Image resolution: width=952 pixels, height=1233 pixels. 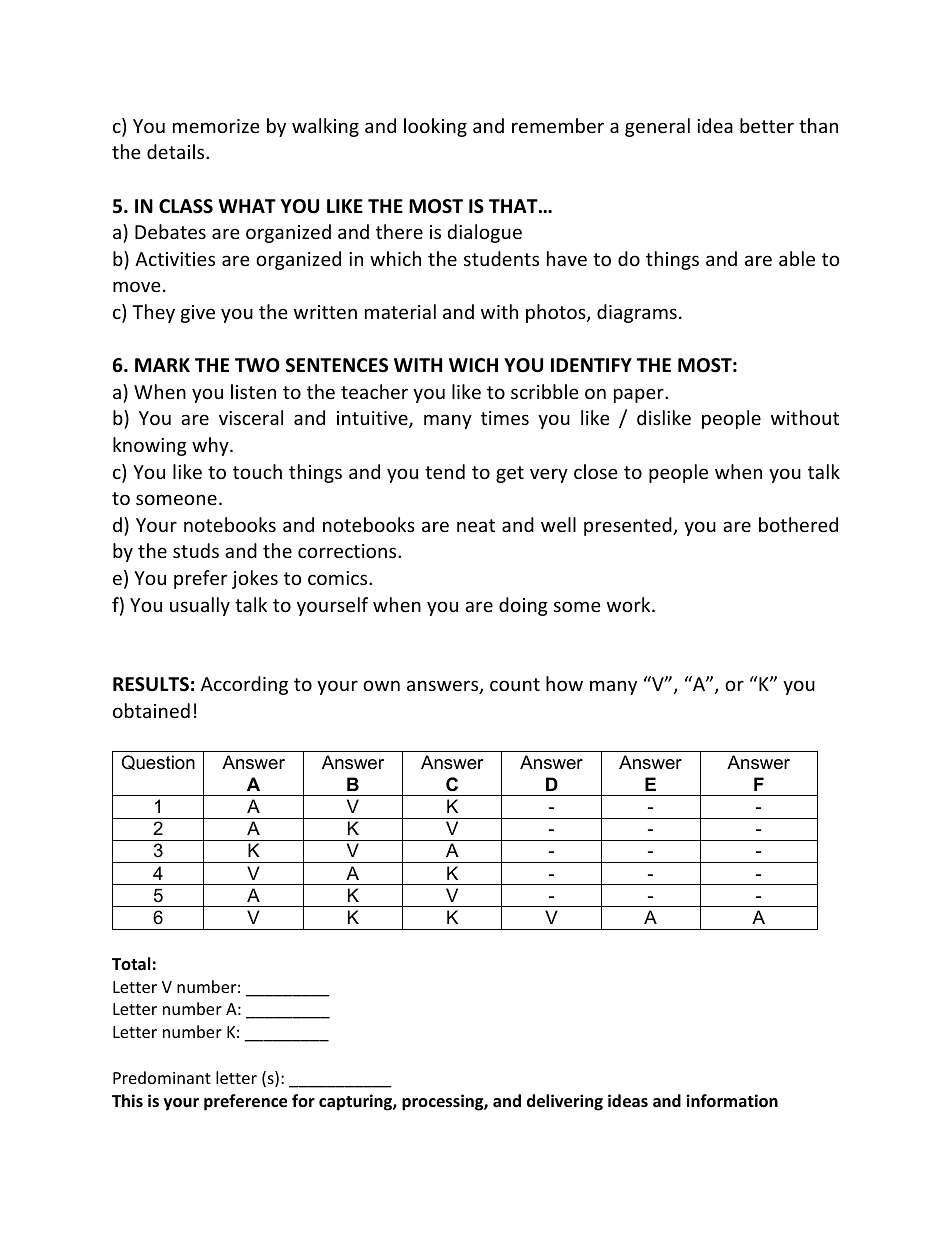 I want to click on listen, so click(x=253, y=391).
